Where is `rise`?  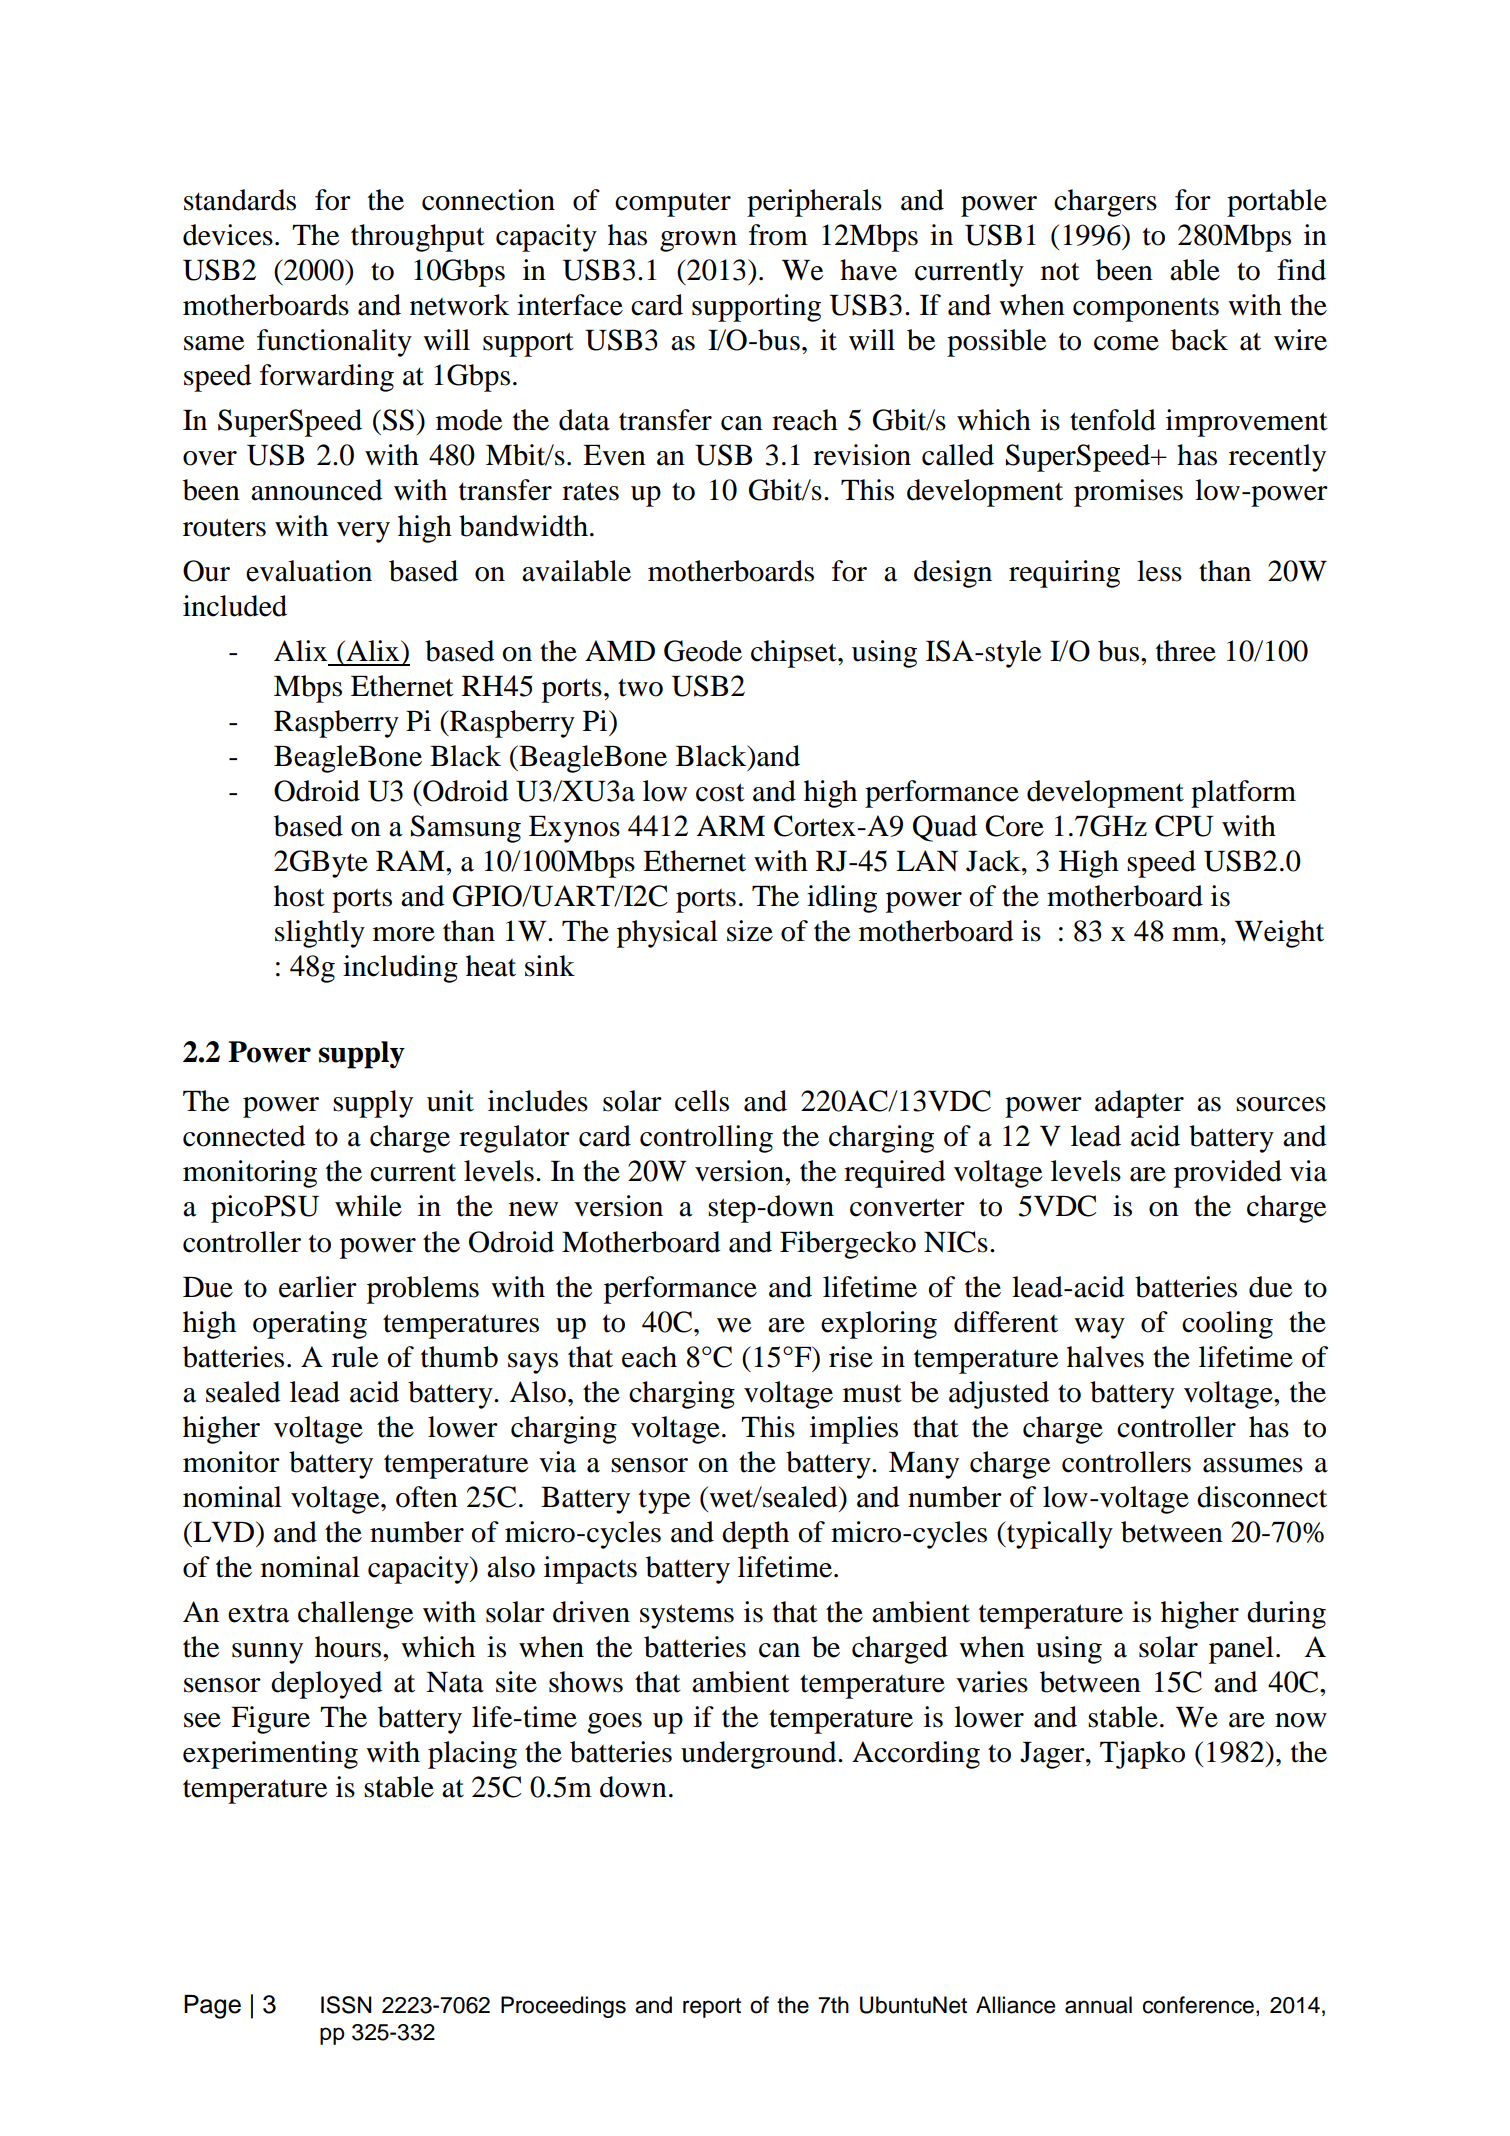 rise is located at coordinates (851, 1357).
